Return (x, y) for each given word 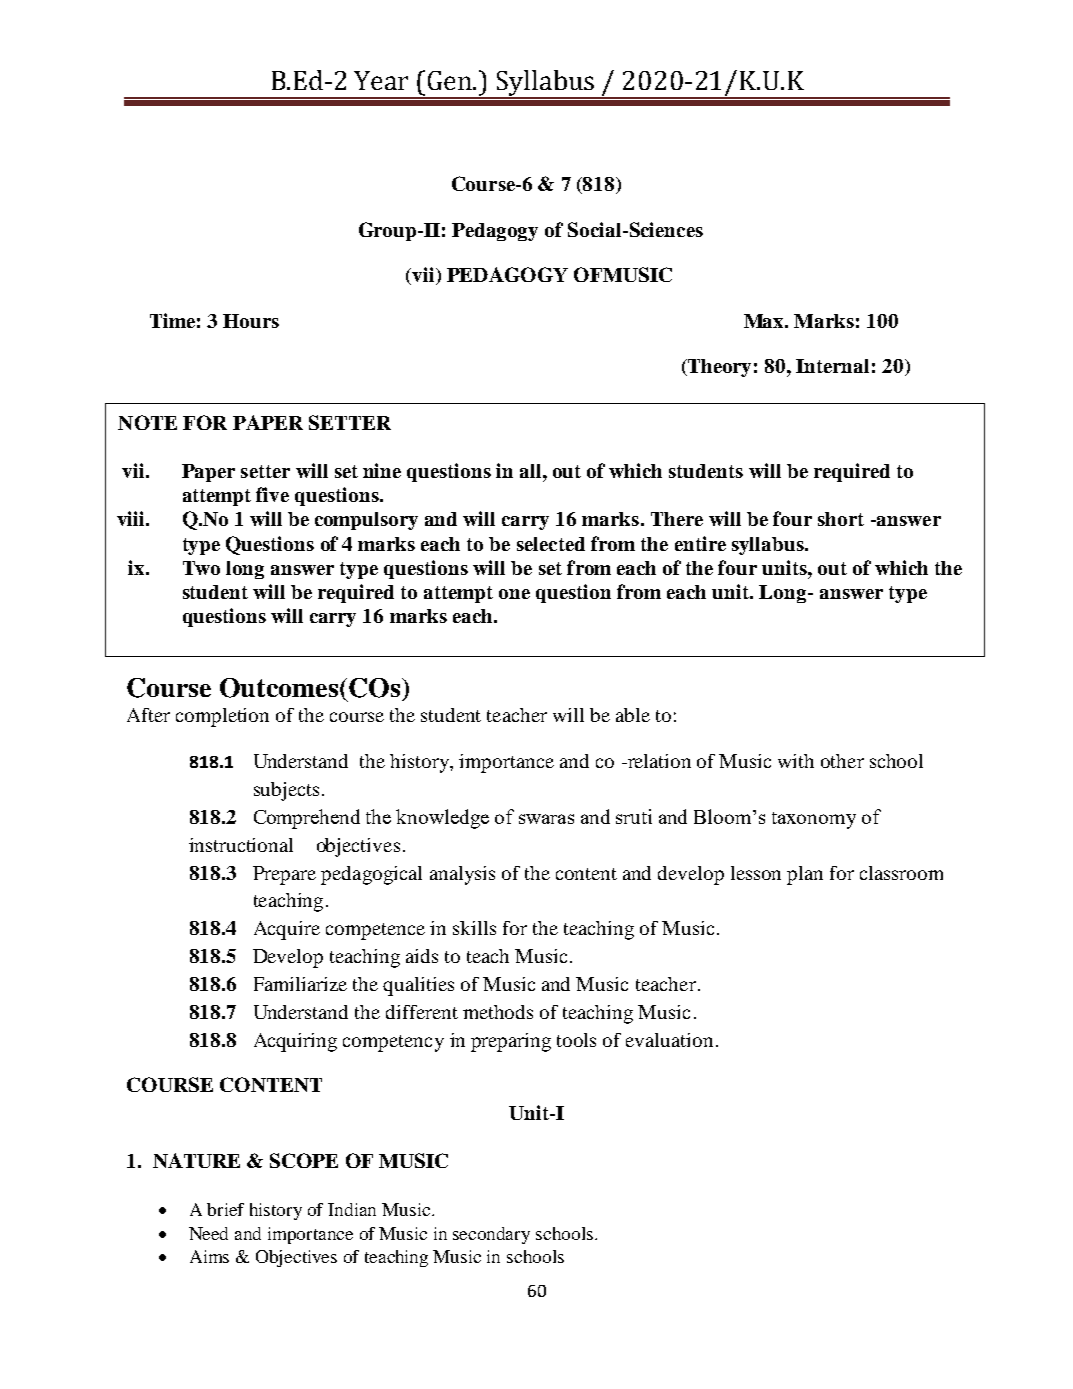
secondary (491, 1235)
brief (225, 1209)
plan (805, 875)
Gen (451, 80)
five (272, 494)
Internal (832, 366)
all (532, 471)
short (841, 519)
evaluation (669, 1040)
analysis (462, 875)
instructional (241, 845)
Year (381, 80)
